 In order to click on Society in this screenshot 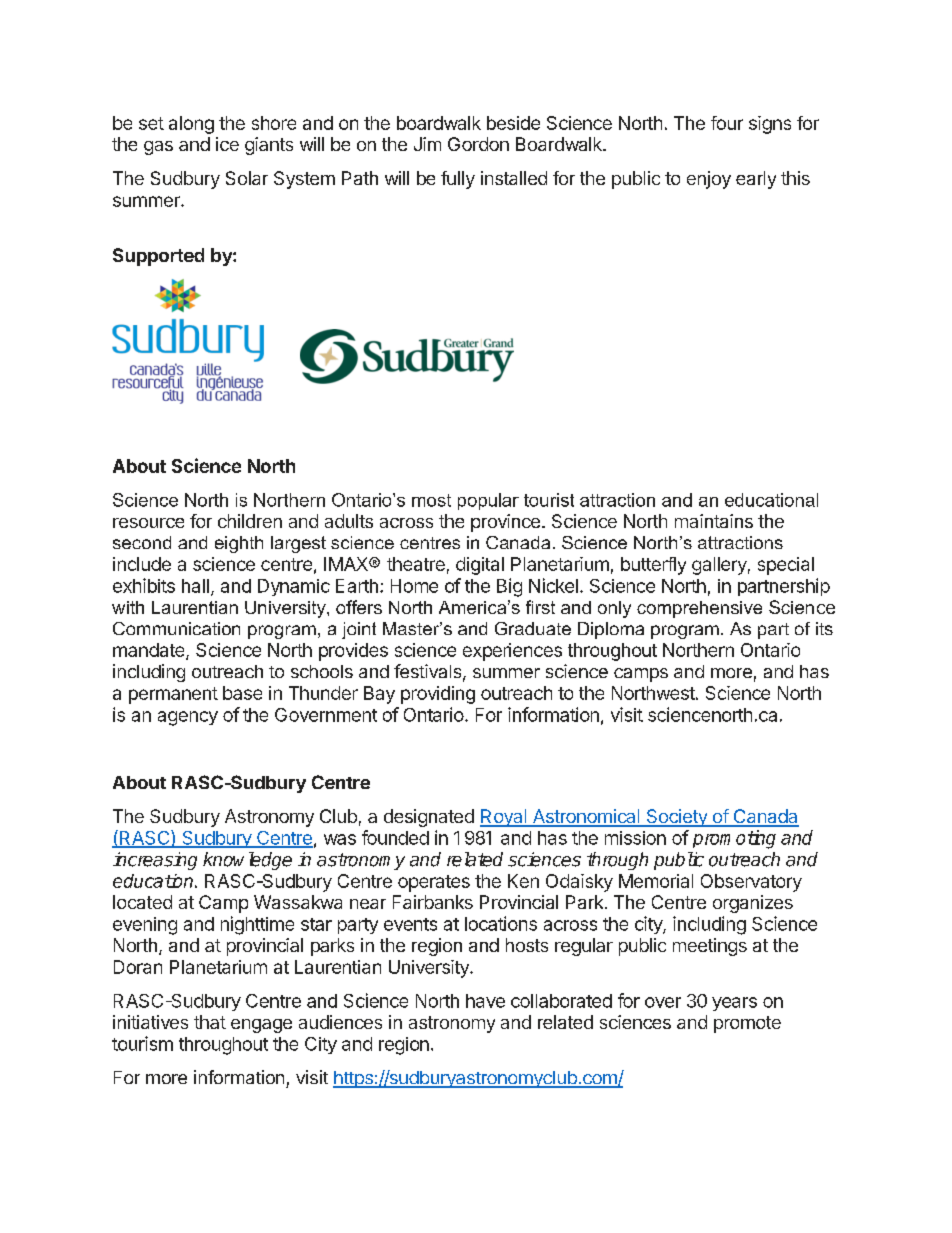, I will do `click(676, 818)`.
